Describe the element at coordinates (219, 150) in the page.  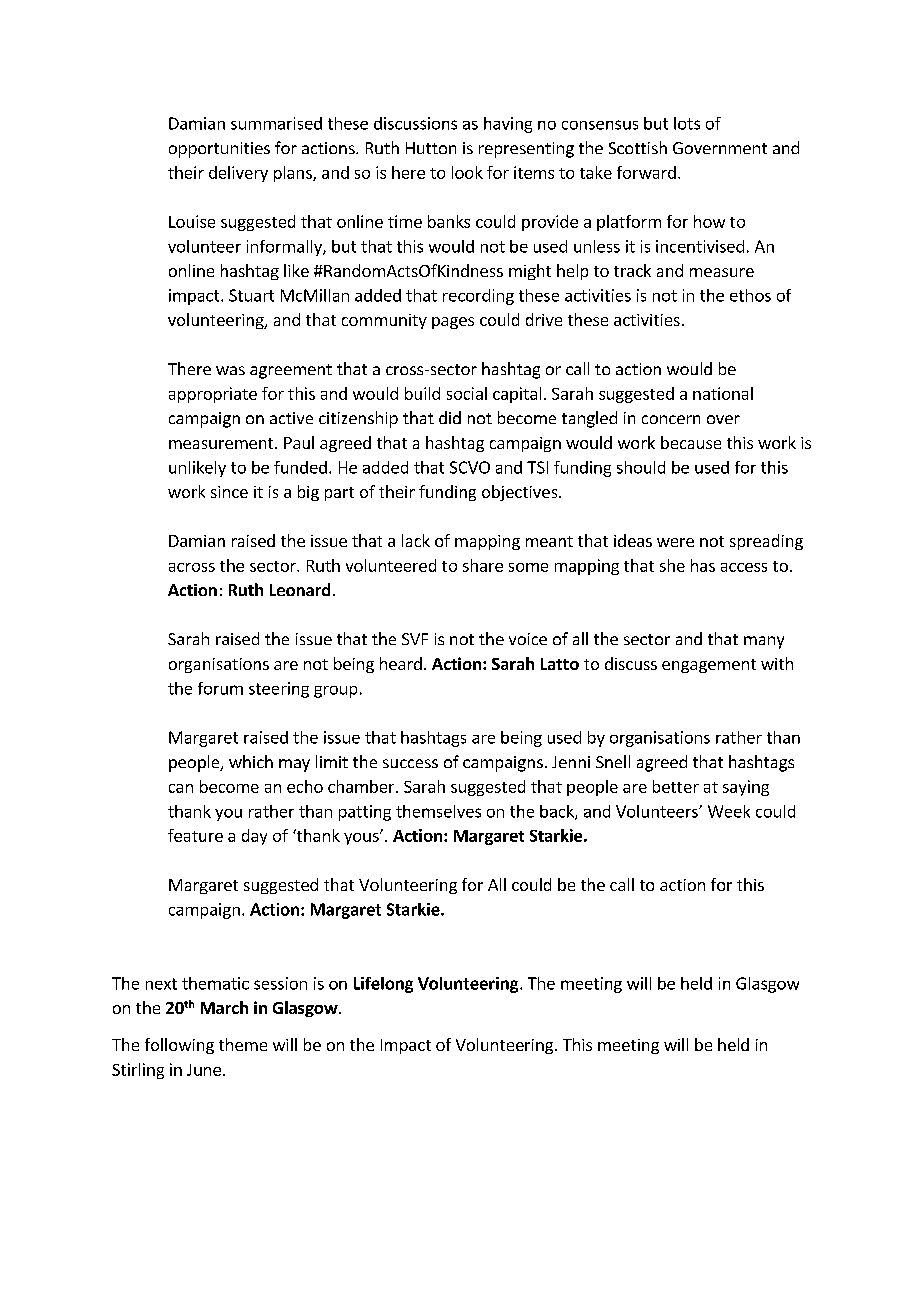
I see `opportunities` at that location.
